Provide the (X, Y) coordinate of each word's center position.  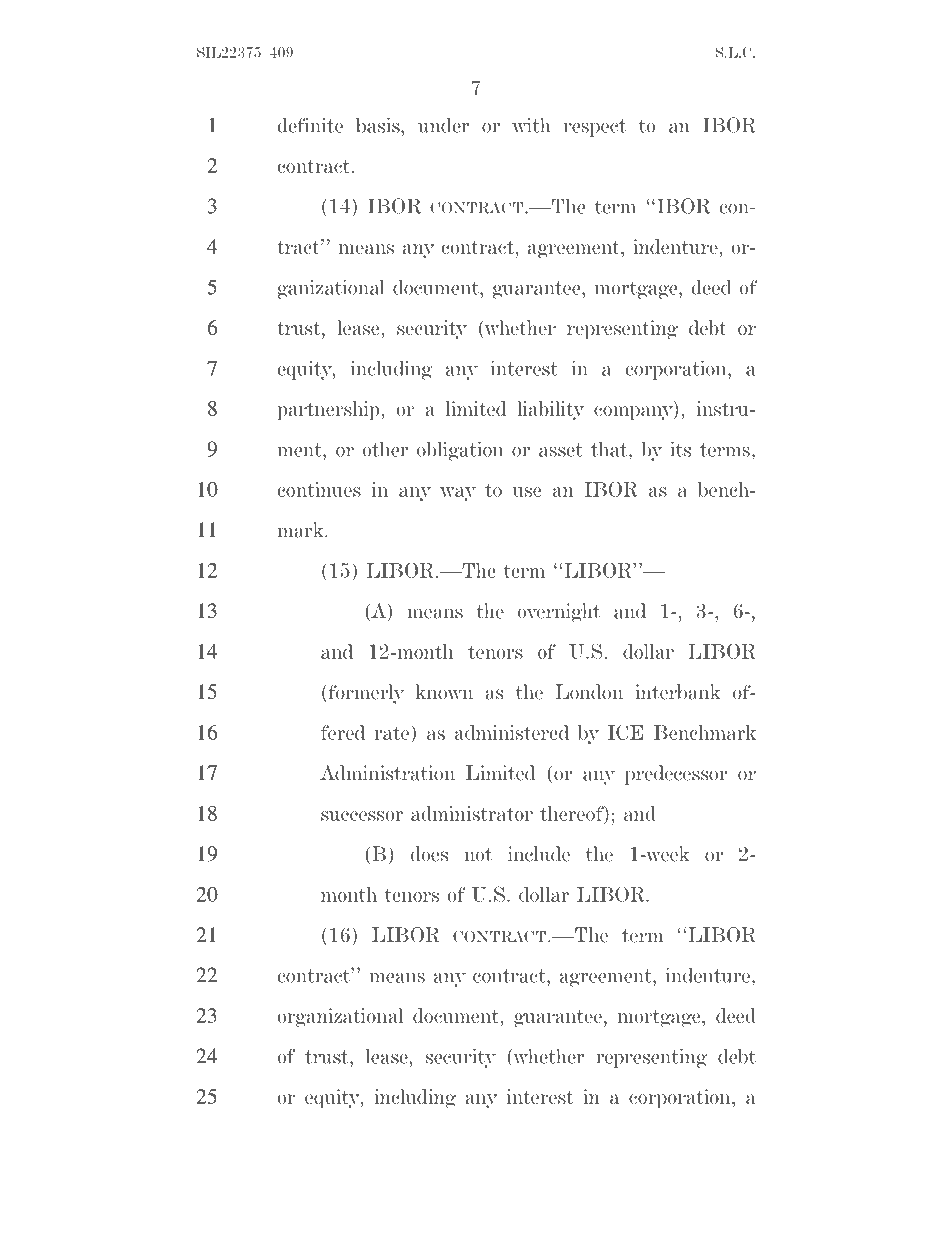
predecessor (676, 775)
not (478, 855)
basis (379, 125)
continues (319, 489)
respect (595, 128)
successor (362, 816)
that (610, 449)
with (531, 125)
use (526, 492)
